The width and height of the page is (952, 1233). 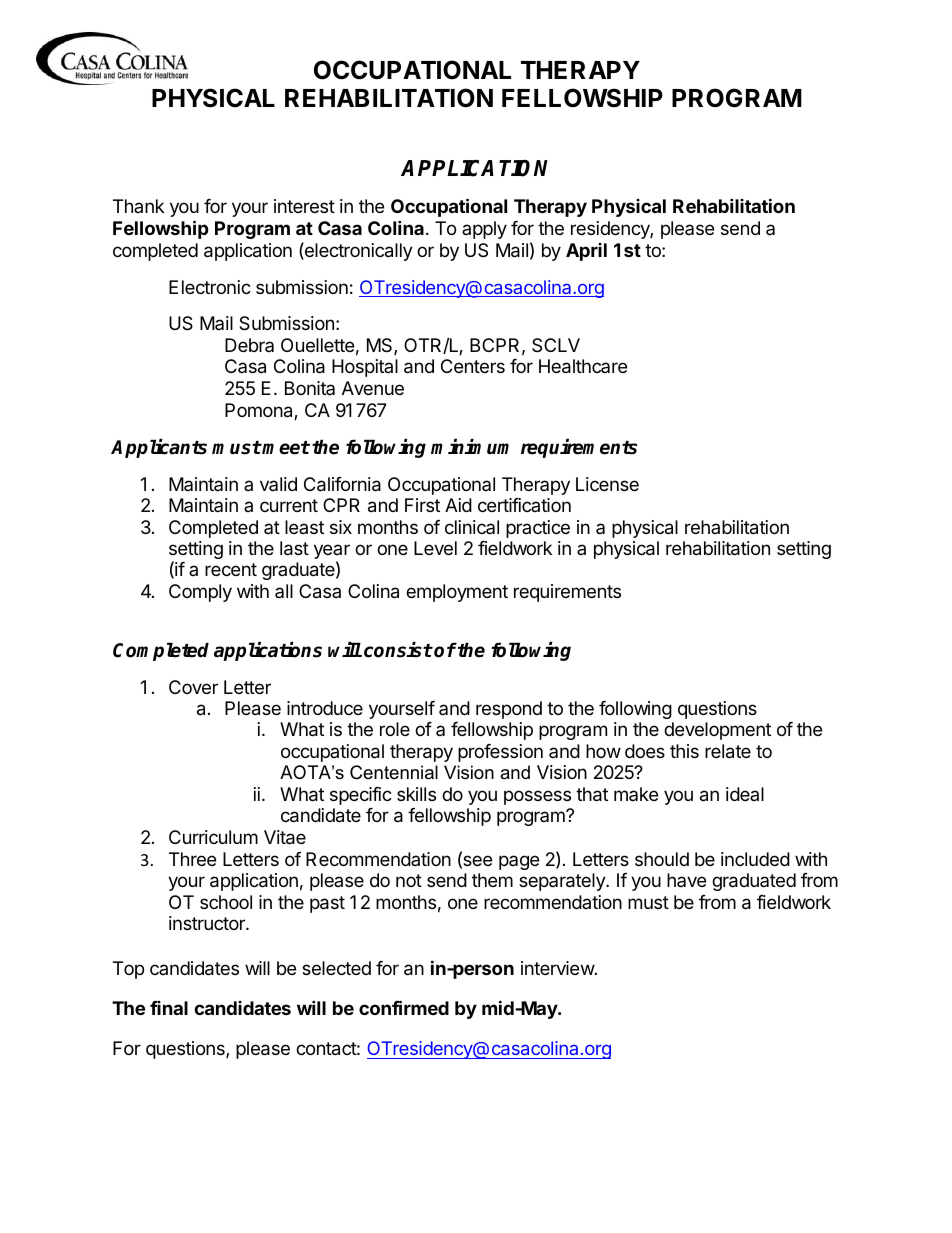 I want to click on employment, so click(x=457, y=593).
